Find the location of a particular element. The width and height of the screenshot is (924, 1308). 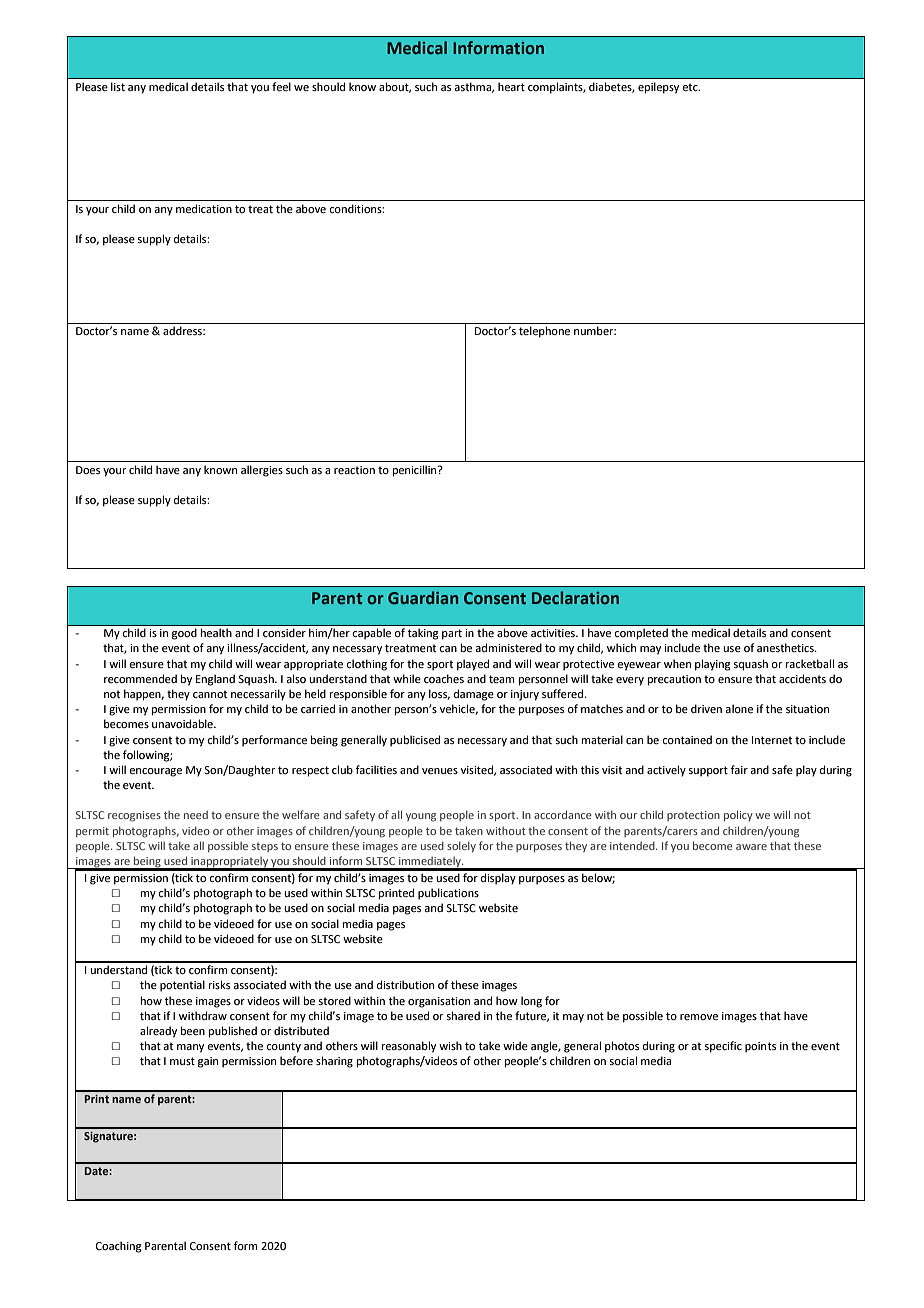

epilepsy is located at coordinates (658, 88).
